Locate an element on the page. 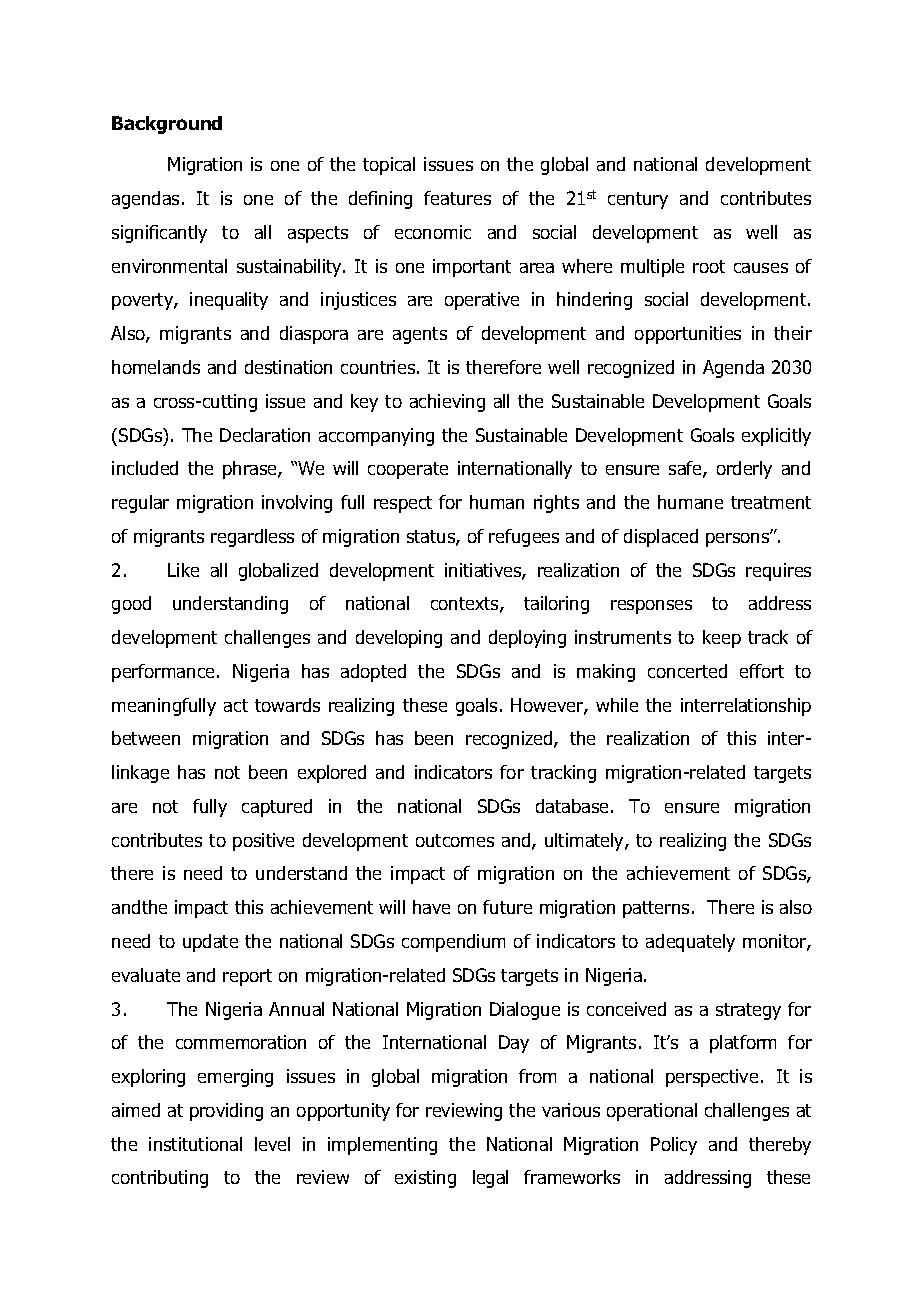 Image resolution: width=924 pixels, height=1308 pixels. developing is located at coordinates (399, 639).
